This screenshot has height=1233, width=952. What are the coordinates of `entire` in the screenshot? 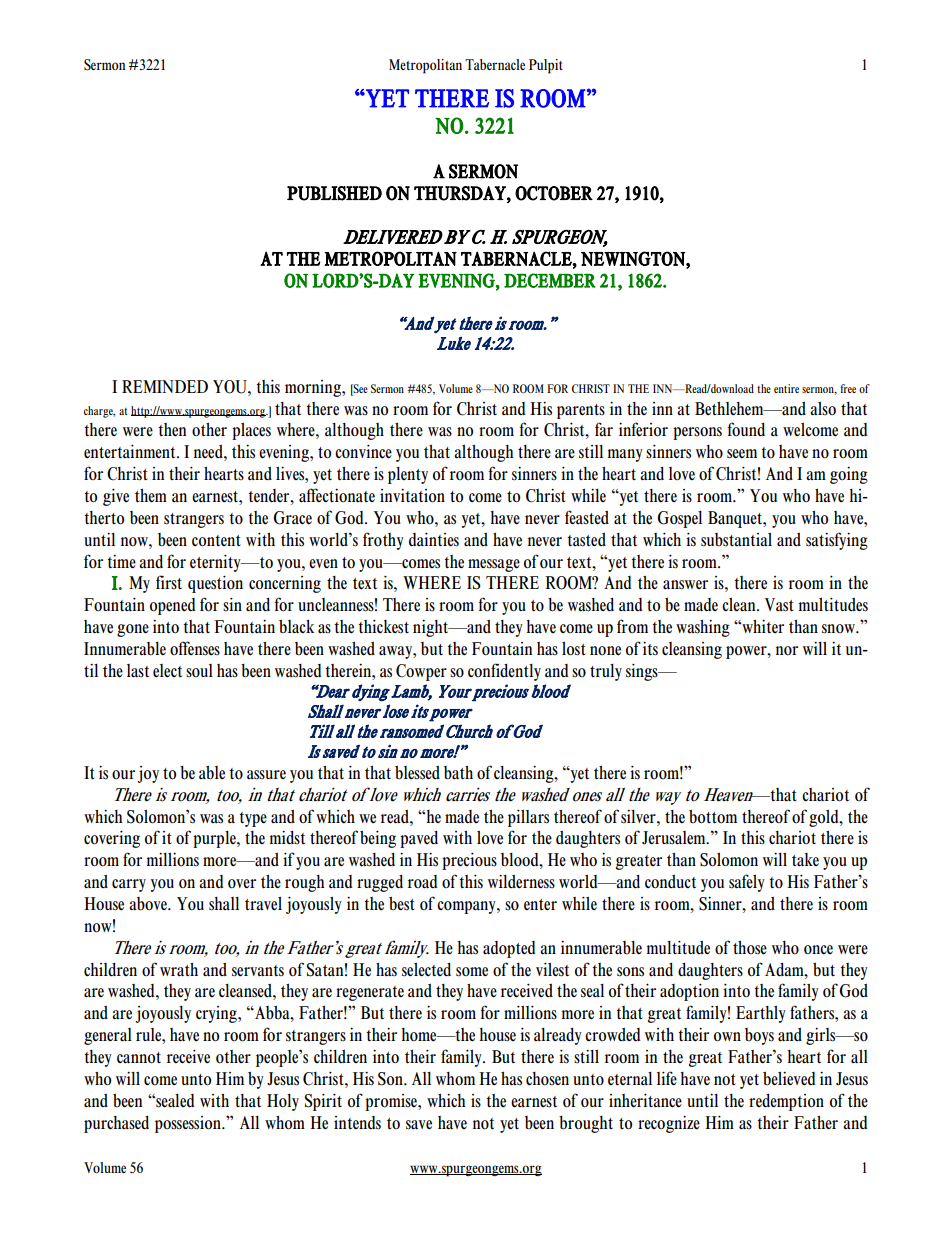 It's located at (786, 388).
